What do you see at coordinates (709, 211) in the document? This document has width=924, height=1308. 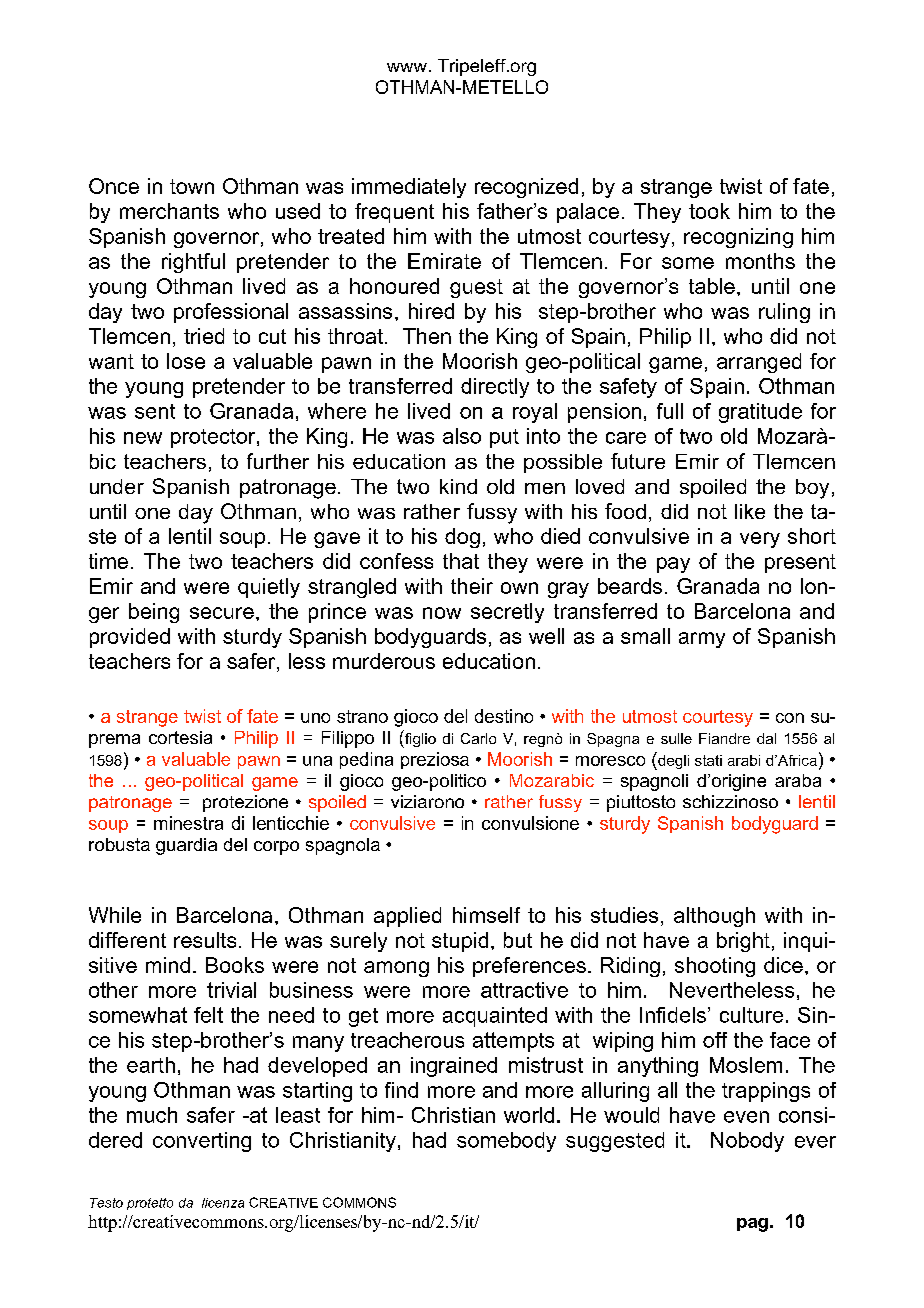 I see `took` at bounding box center [709, 211].
